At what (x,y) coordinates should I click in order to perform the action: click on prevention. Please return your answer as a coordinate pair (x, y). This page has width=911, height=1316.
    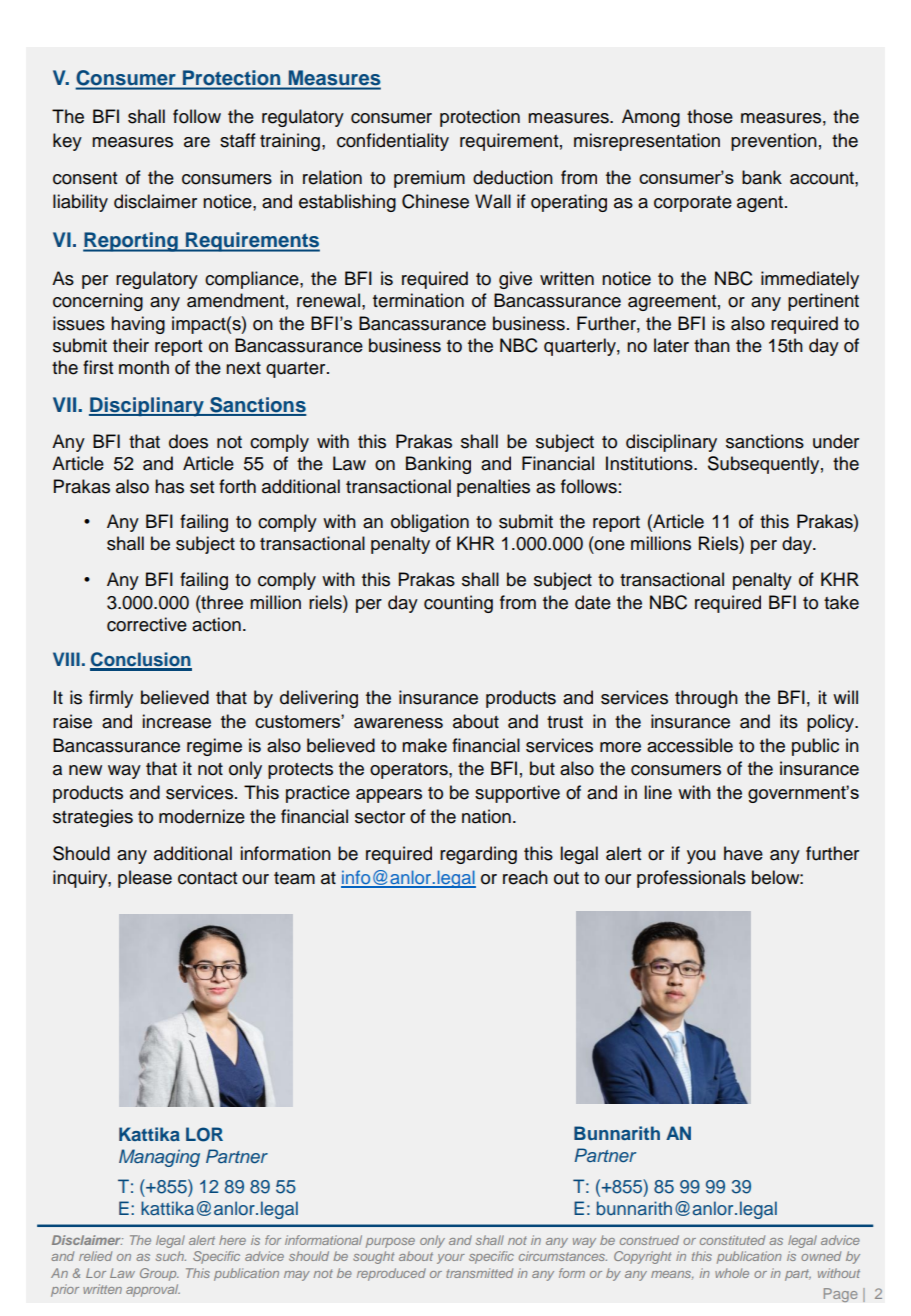
    Looking at the image, I should click on (774, 142).
